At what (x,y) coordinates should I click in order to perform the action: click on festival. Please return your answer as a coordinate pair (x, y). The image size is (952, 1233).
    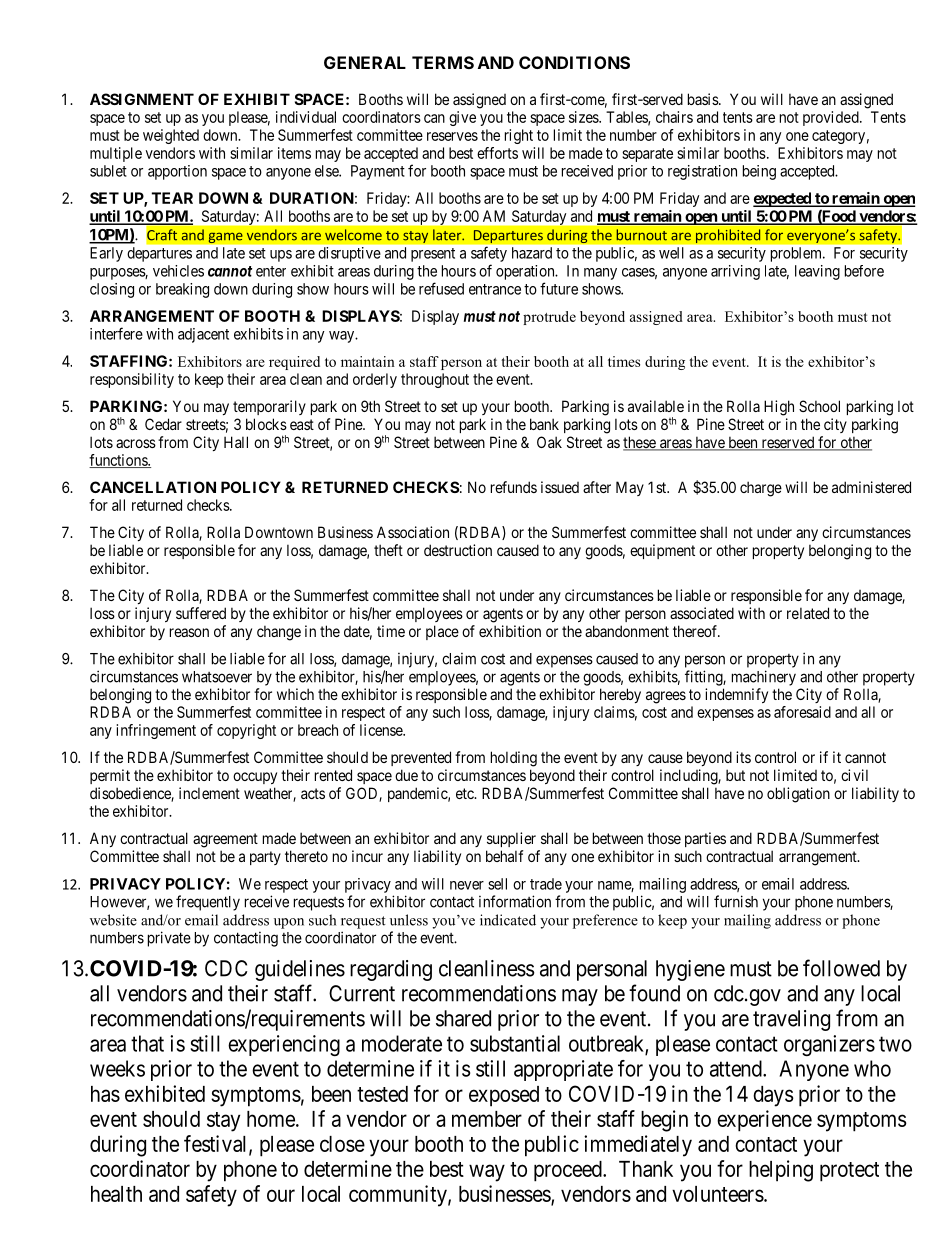
    Looking at the image, I should click on (217, 1144).
